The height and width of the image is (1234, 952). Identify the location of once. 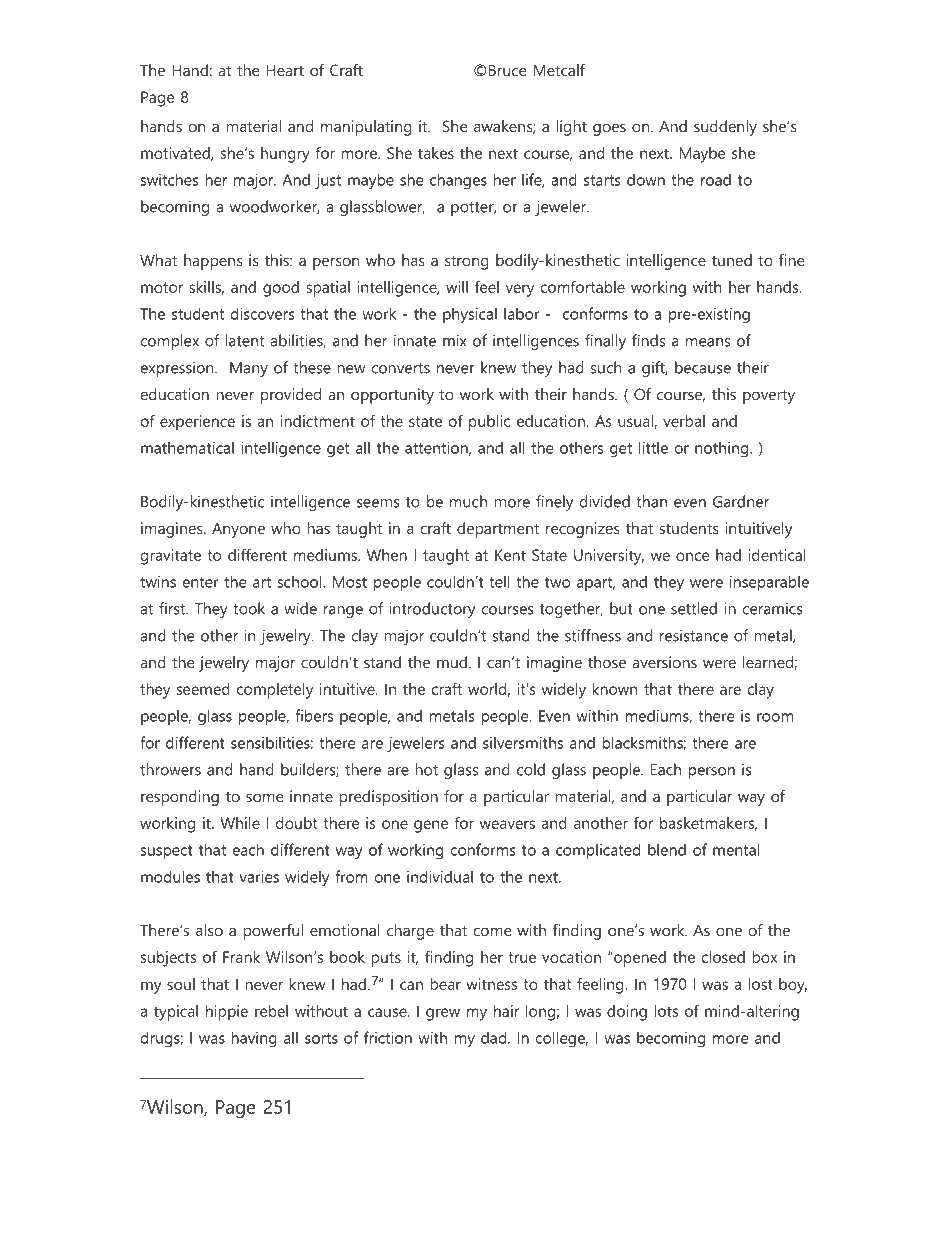
(692, 556).
